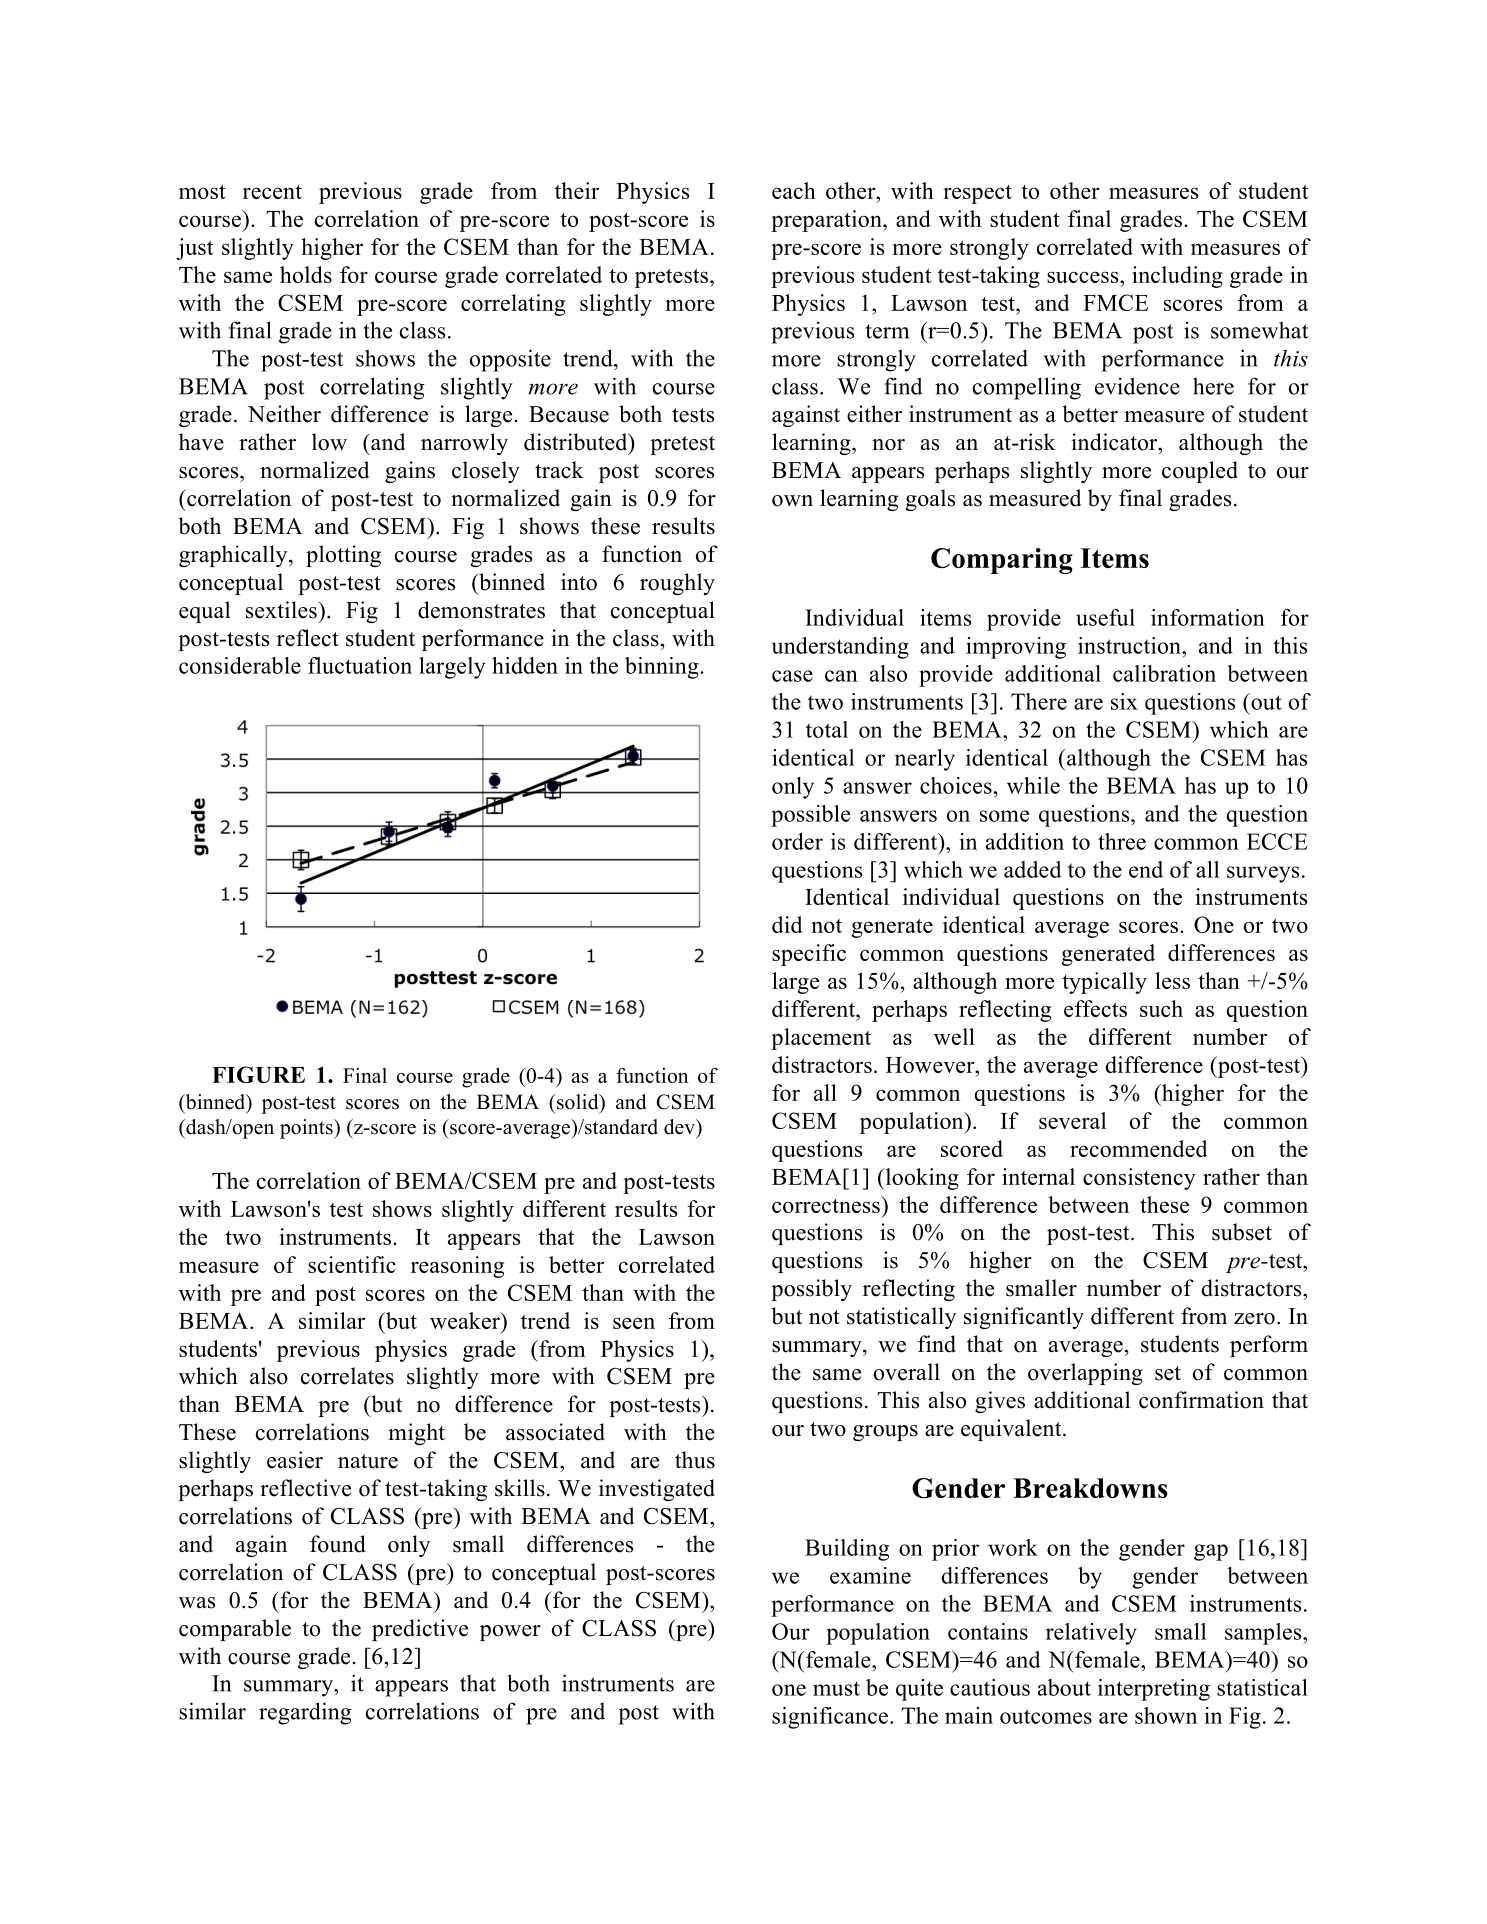 The height and width of the screenshot is (1924, 1487). Describe the element at coordinates (1085, 1374) in the screenshot. I see `overlapping` at that location.
